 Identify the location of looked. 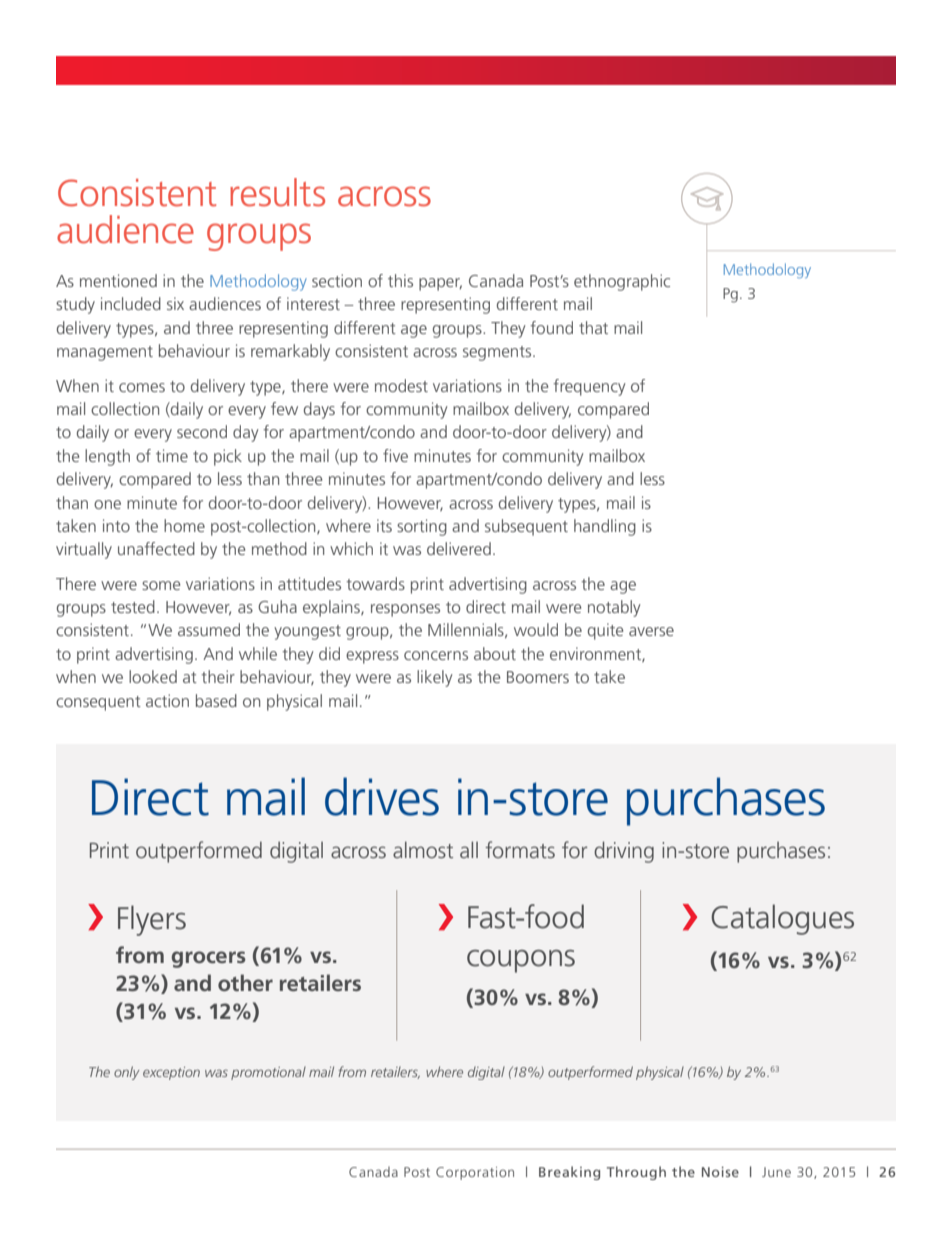
(153, 676).
